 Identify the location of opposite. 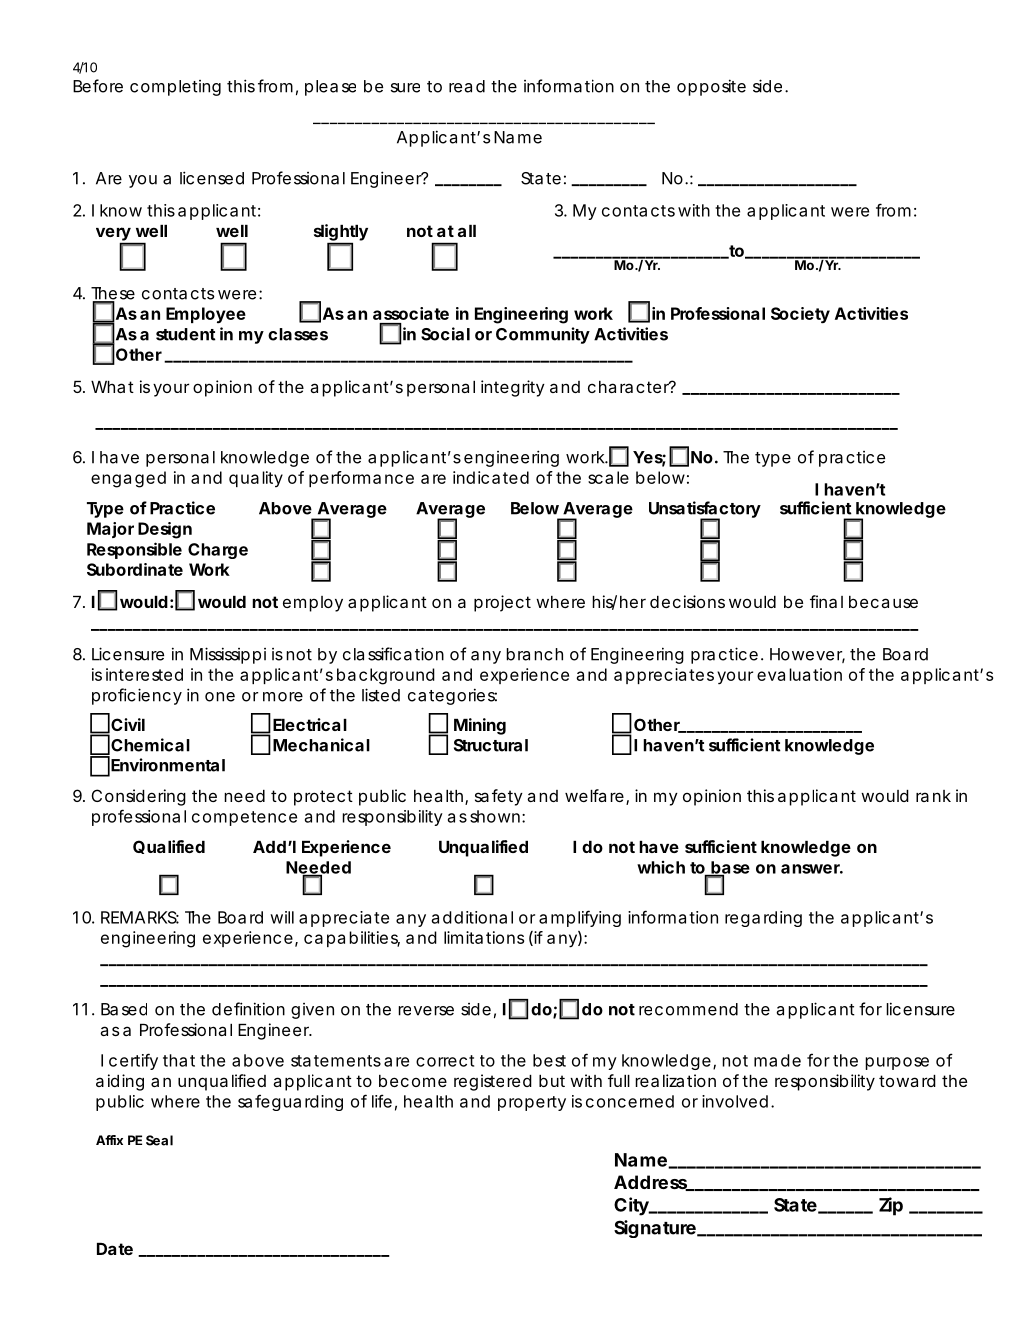
(711, 87).
